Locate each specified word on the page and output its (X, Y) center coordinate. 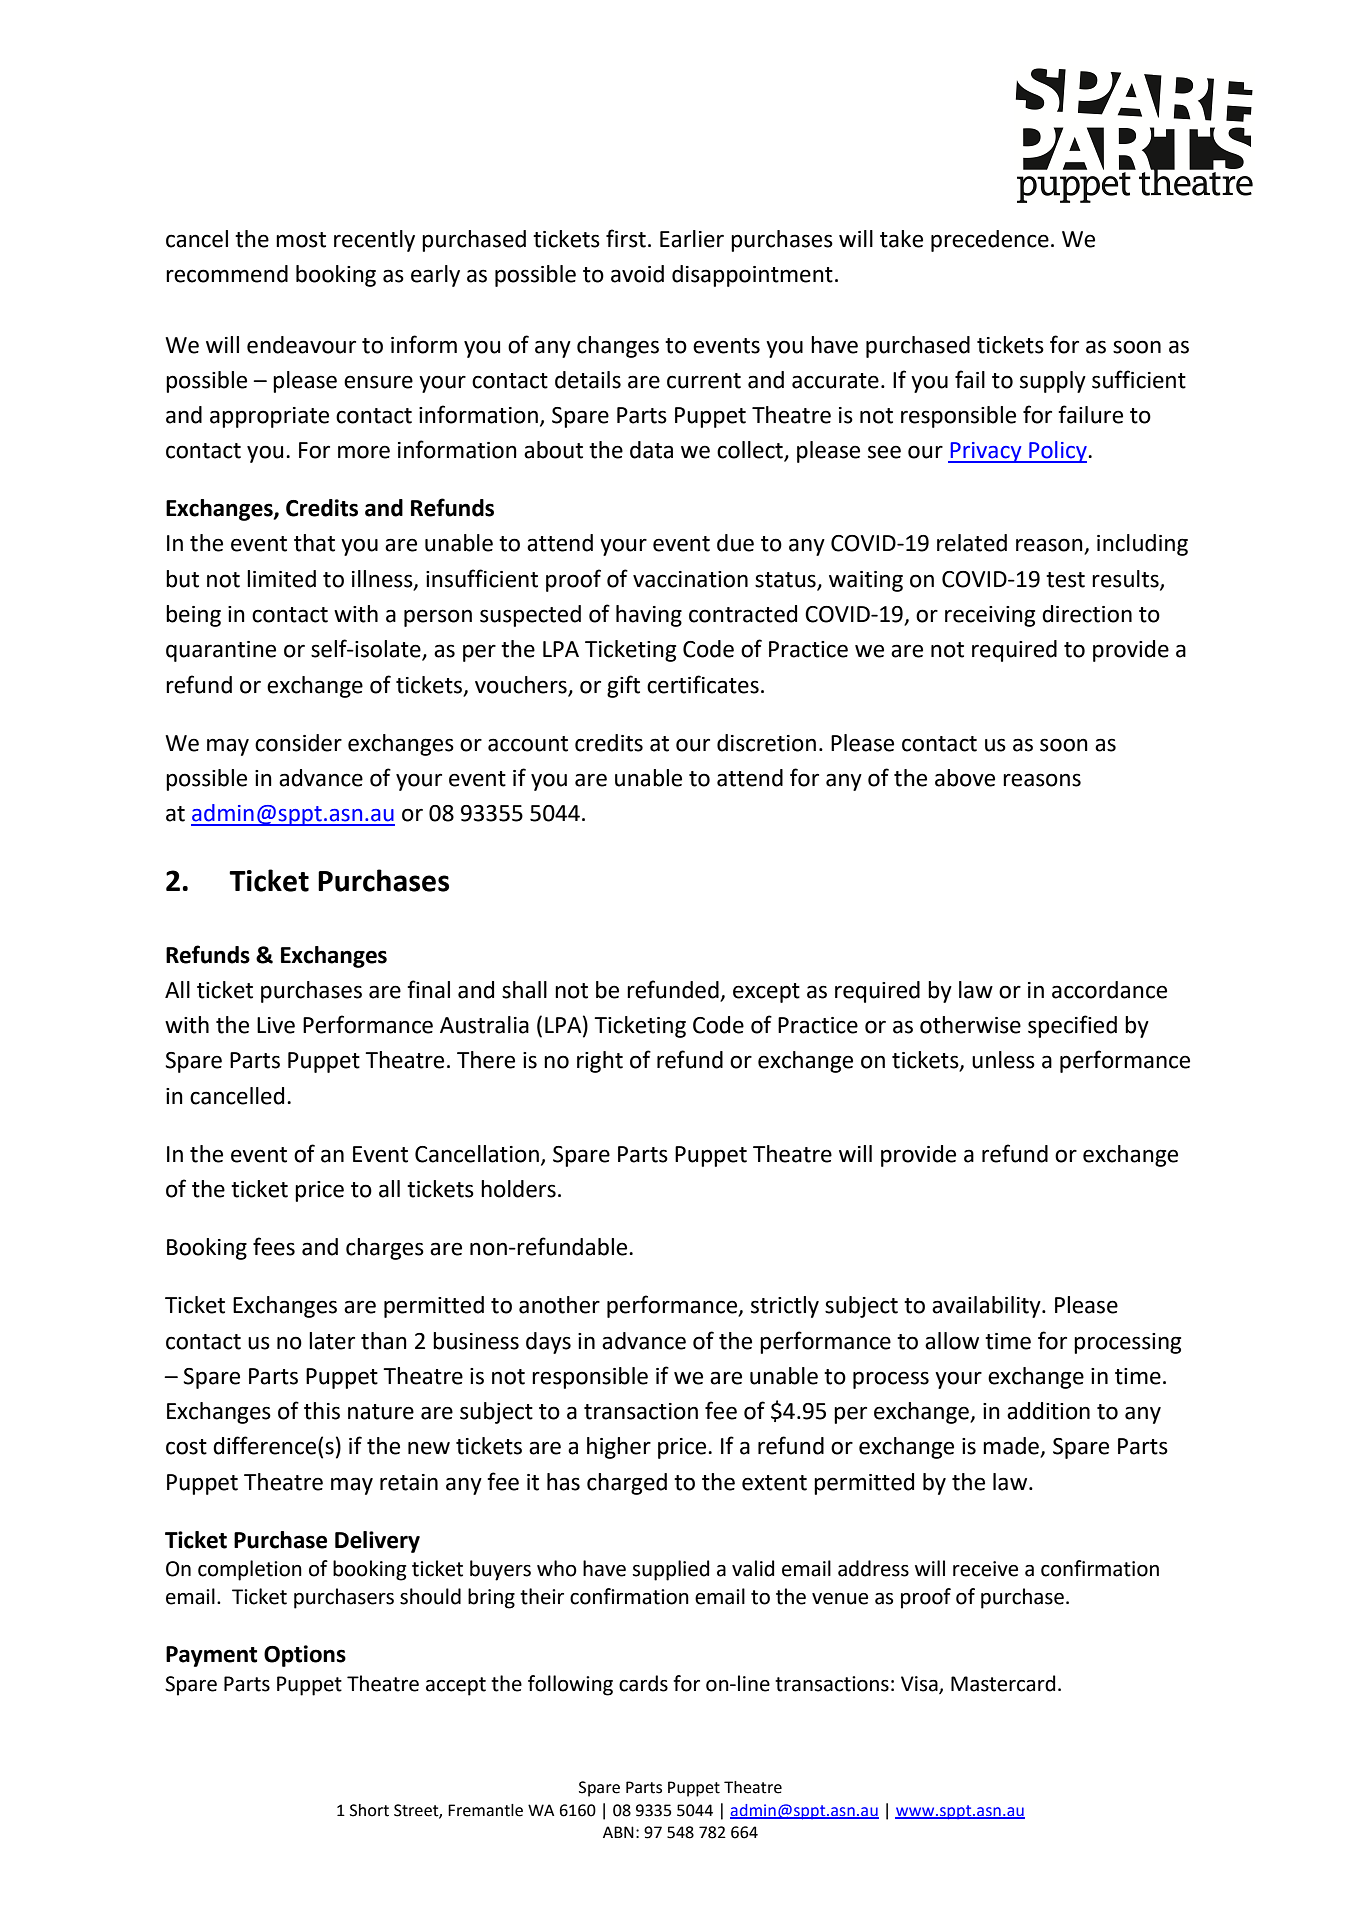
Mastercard (1003, 1683)
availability (987, 1307)
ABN (618, 1832)
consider (298, 743)
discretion (766, 743)
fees (274, 1246)
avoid (637, 274)
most (301, 240)
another (559, 1305)
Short (369, 1810)
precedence (990, 241)
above (965, 778)
